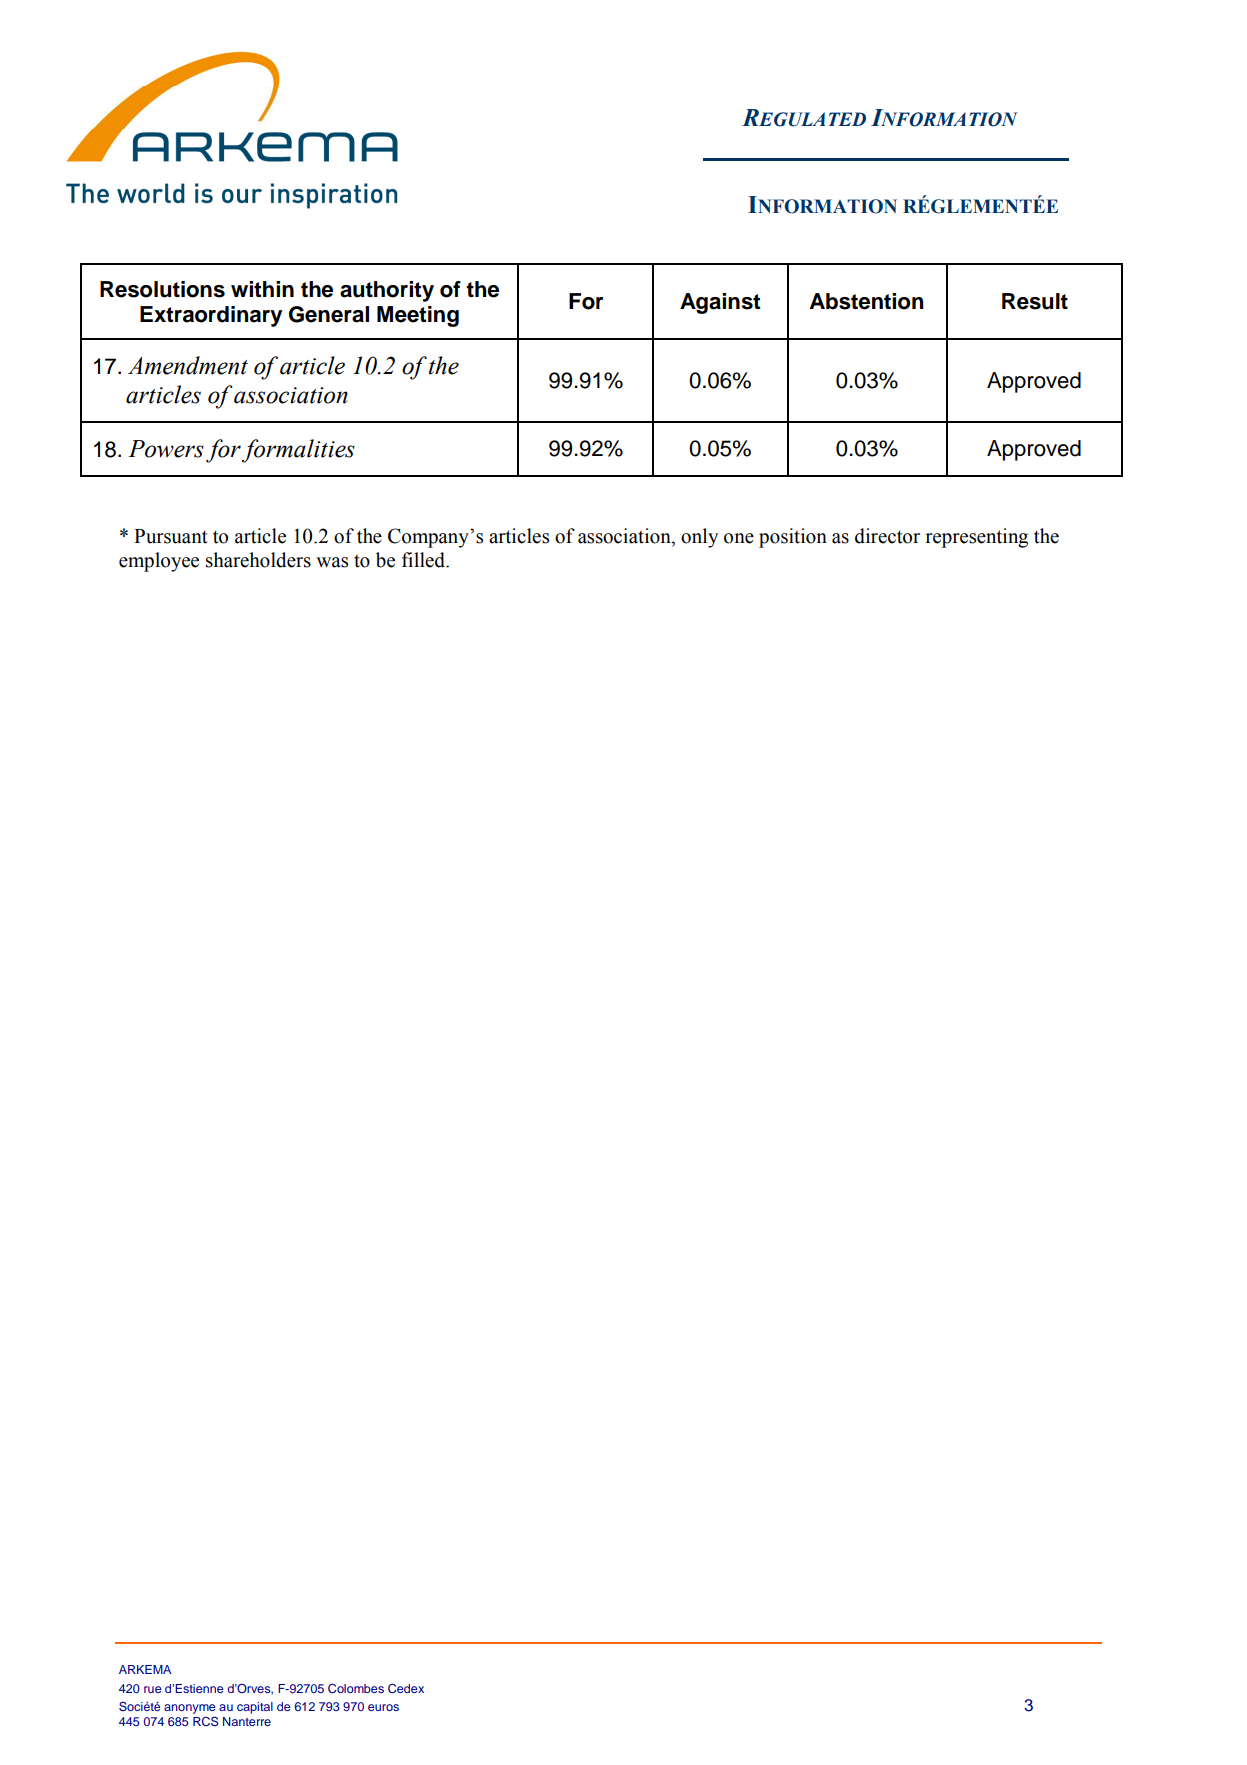 Image resolution: width=1247 pixels, height=1765 pixels. What do you see at coordinates (332, 562) in the screenshot?
I see `was` at bounding box center [332, 562].
